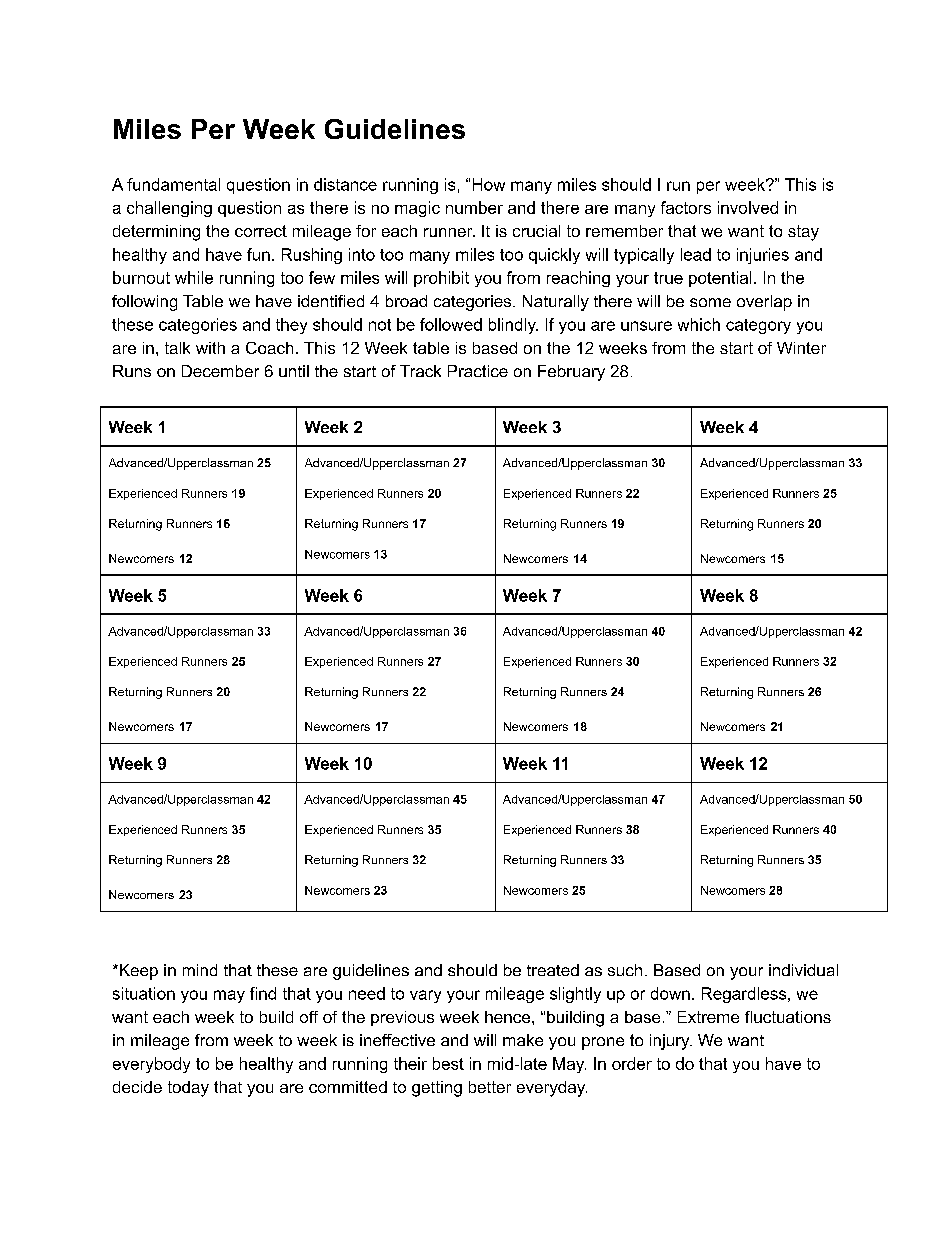 The width and height of the document is (952, 1233). Describe the element at coordinates (420, 371) in the document. I see `Track` at that location.
